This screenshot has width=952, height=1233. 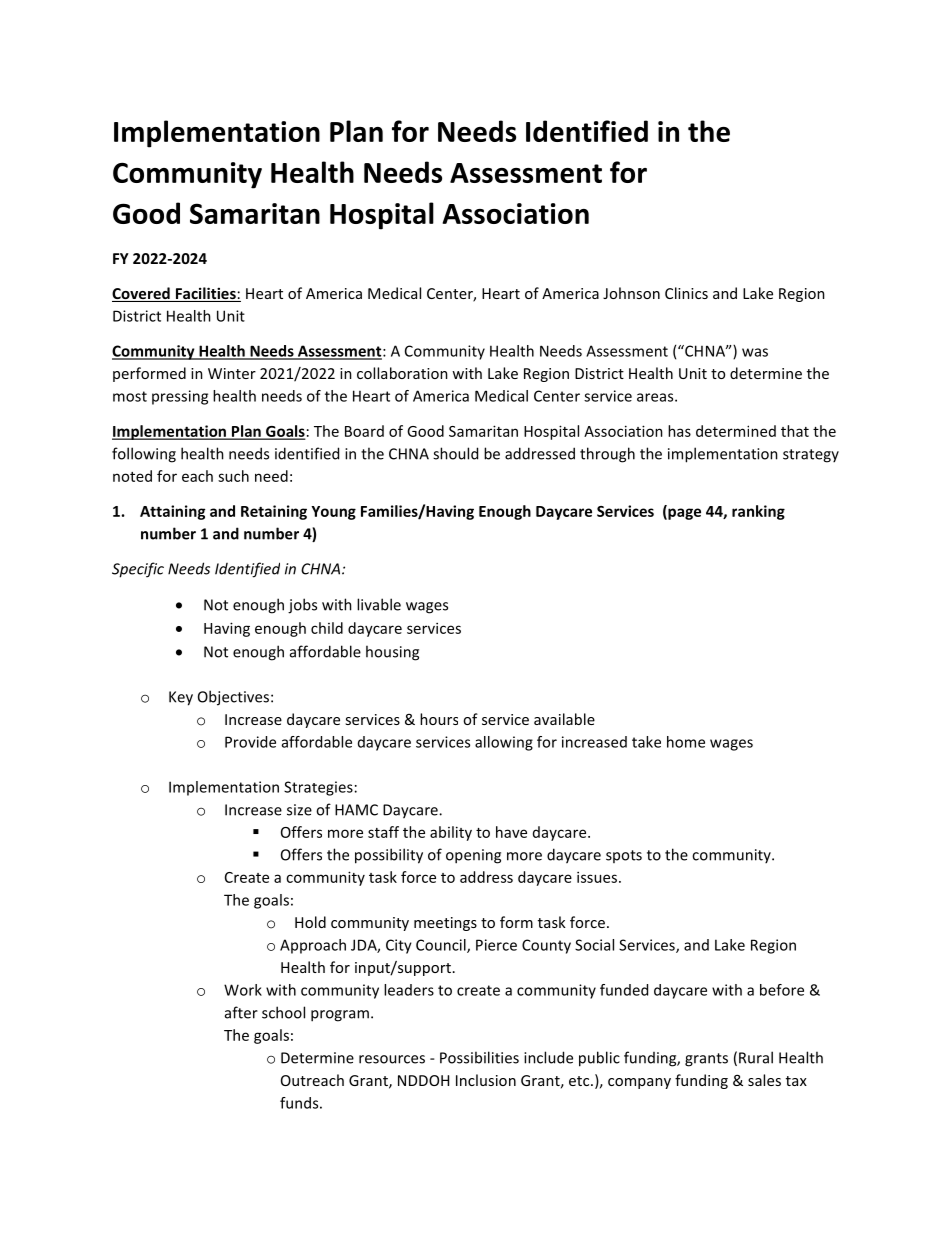 I want to click on Possibilities, so click(x=479, y=1057).
